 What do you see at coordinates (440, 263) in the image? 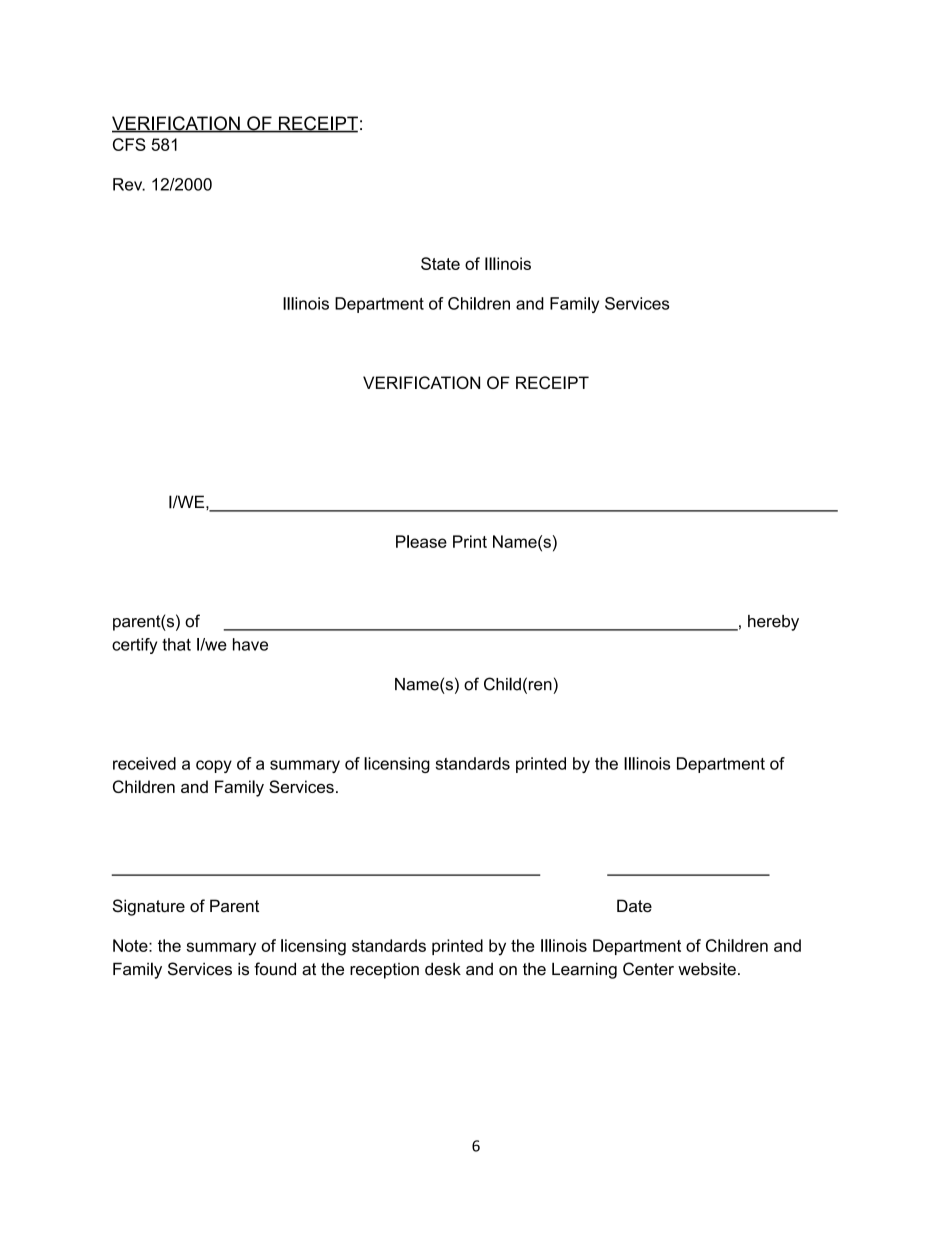
I see `State` at bounding box center [440, 263].
